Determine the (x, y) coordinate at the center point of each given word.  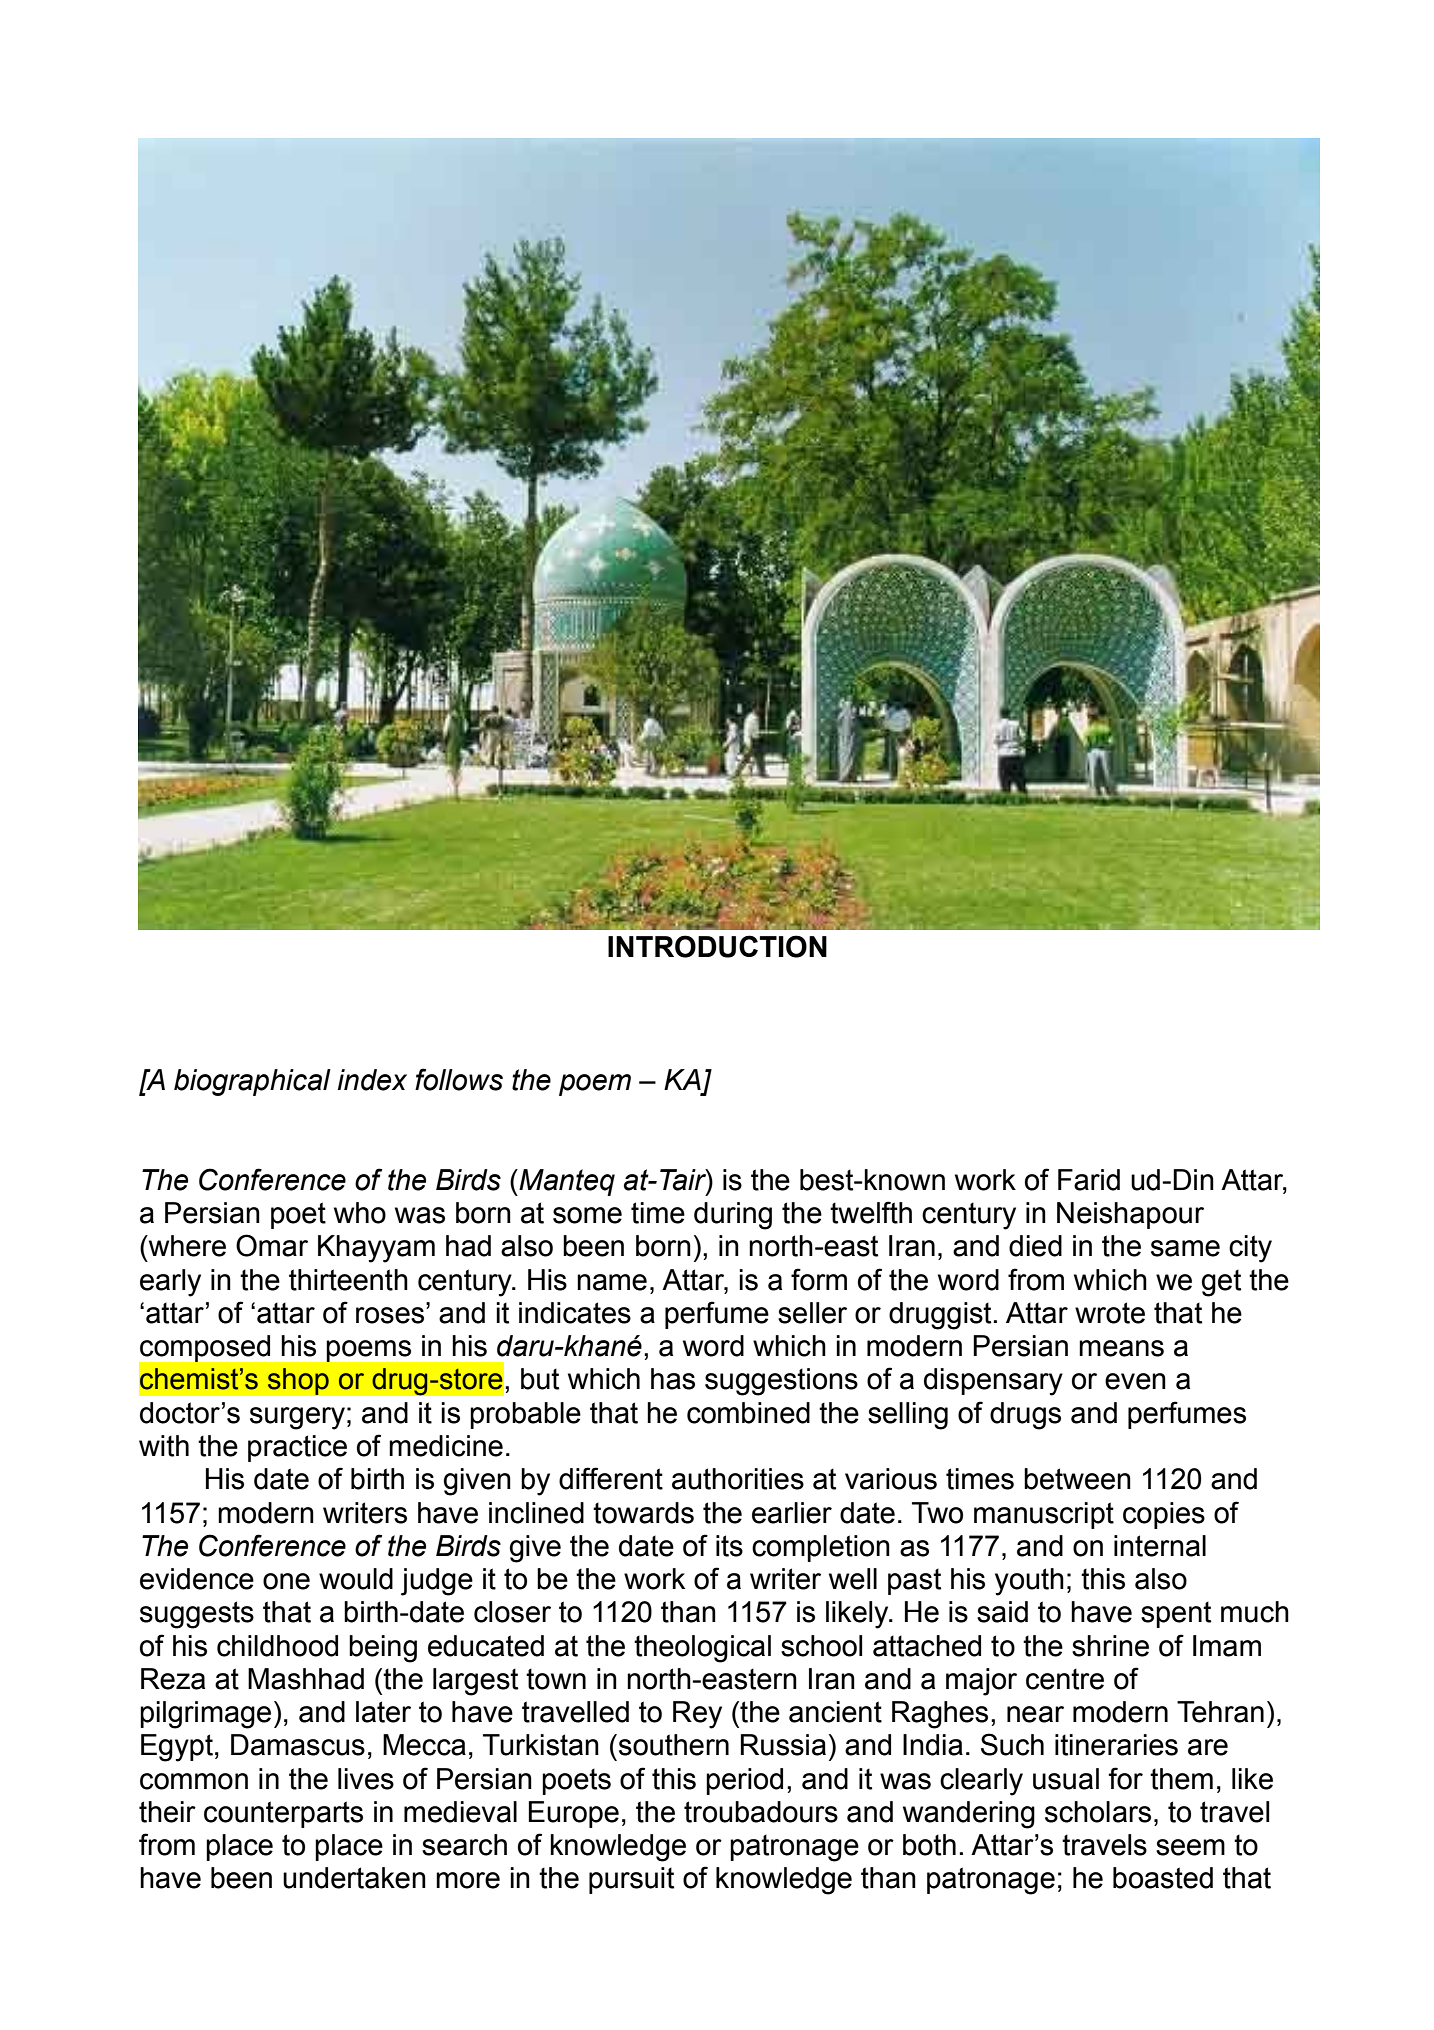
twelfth (871, 1212)
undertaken (354, 1878)
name (612, 1282)
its (729, 1546)
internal (1160, 1546)
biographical (252, 1082)
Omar (272, 1245)
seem (1190, 1847)
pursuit (631, 1880)
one (286, 1581)
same (1185, 1248)
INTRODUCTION (717, 946)
